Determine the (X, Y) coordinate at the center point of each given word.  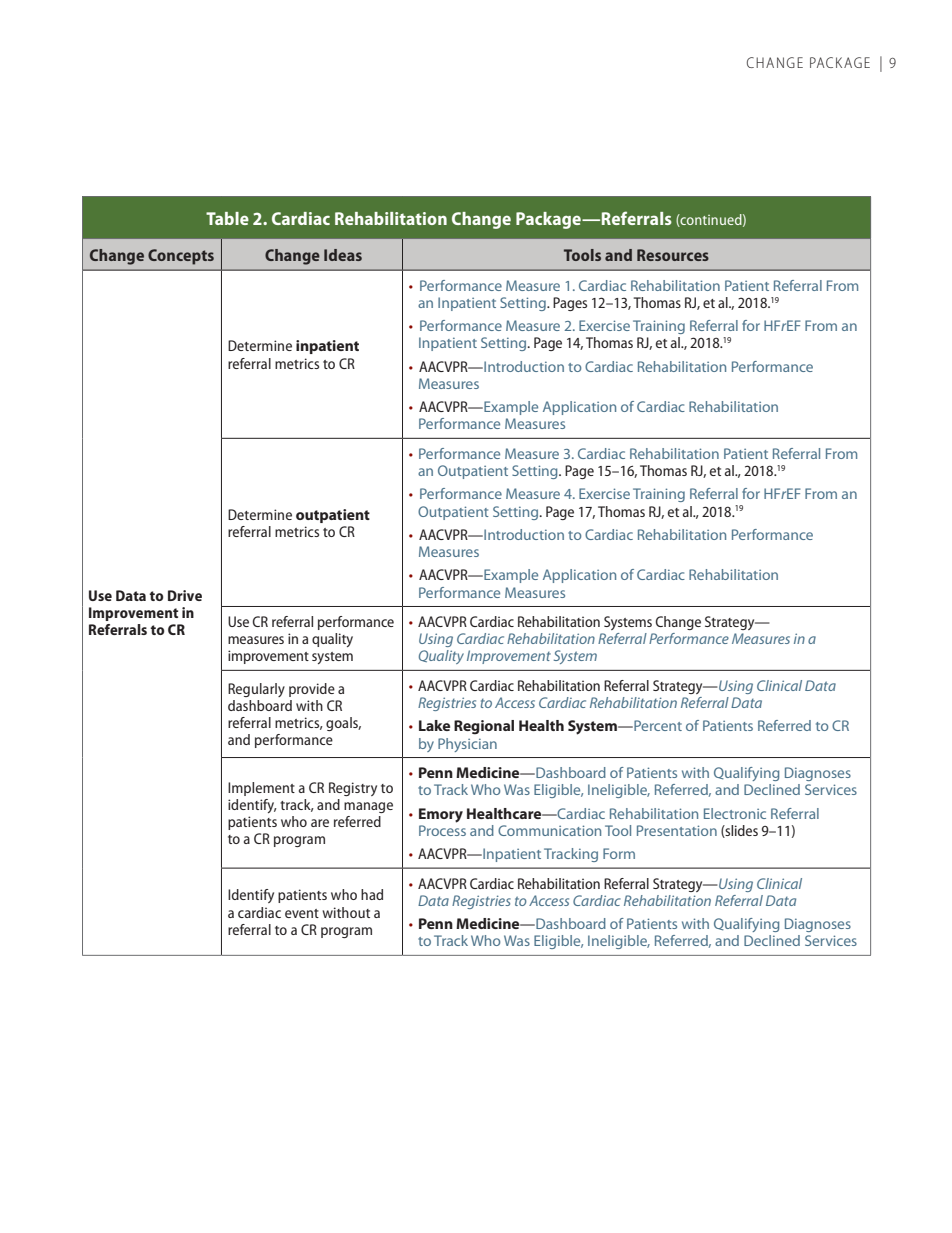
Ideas (343, 255)
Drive (185, 595)
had (372, 894)
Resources (673, 255)
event (302, 913)
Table (227, 218)
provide (312, 690)
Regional (484, 727)
